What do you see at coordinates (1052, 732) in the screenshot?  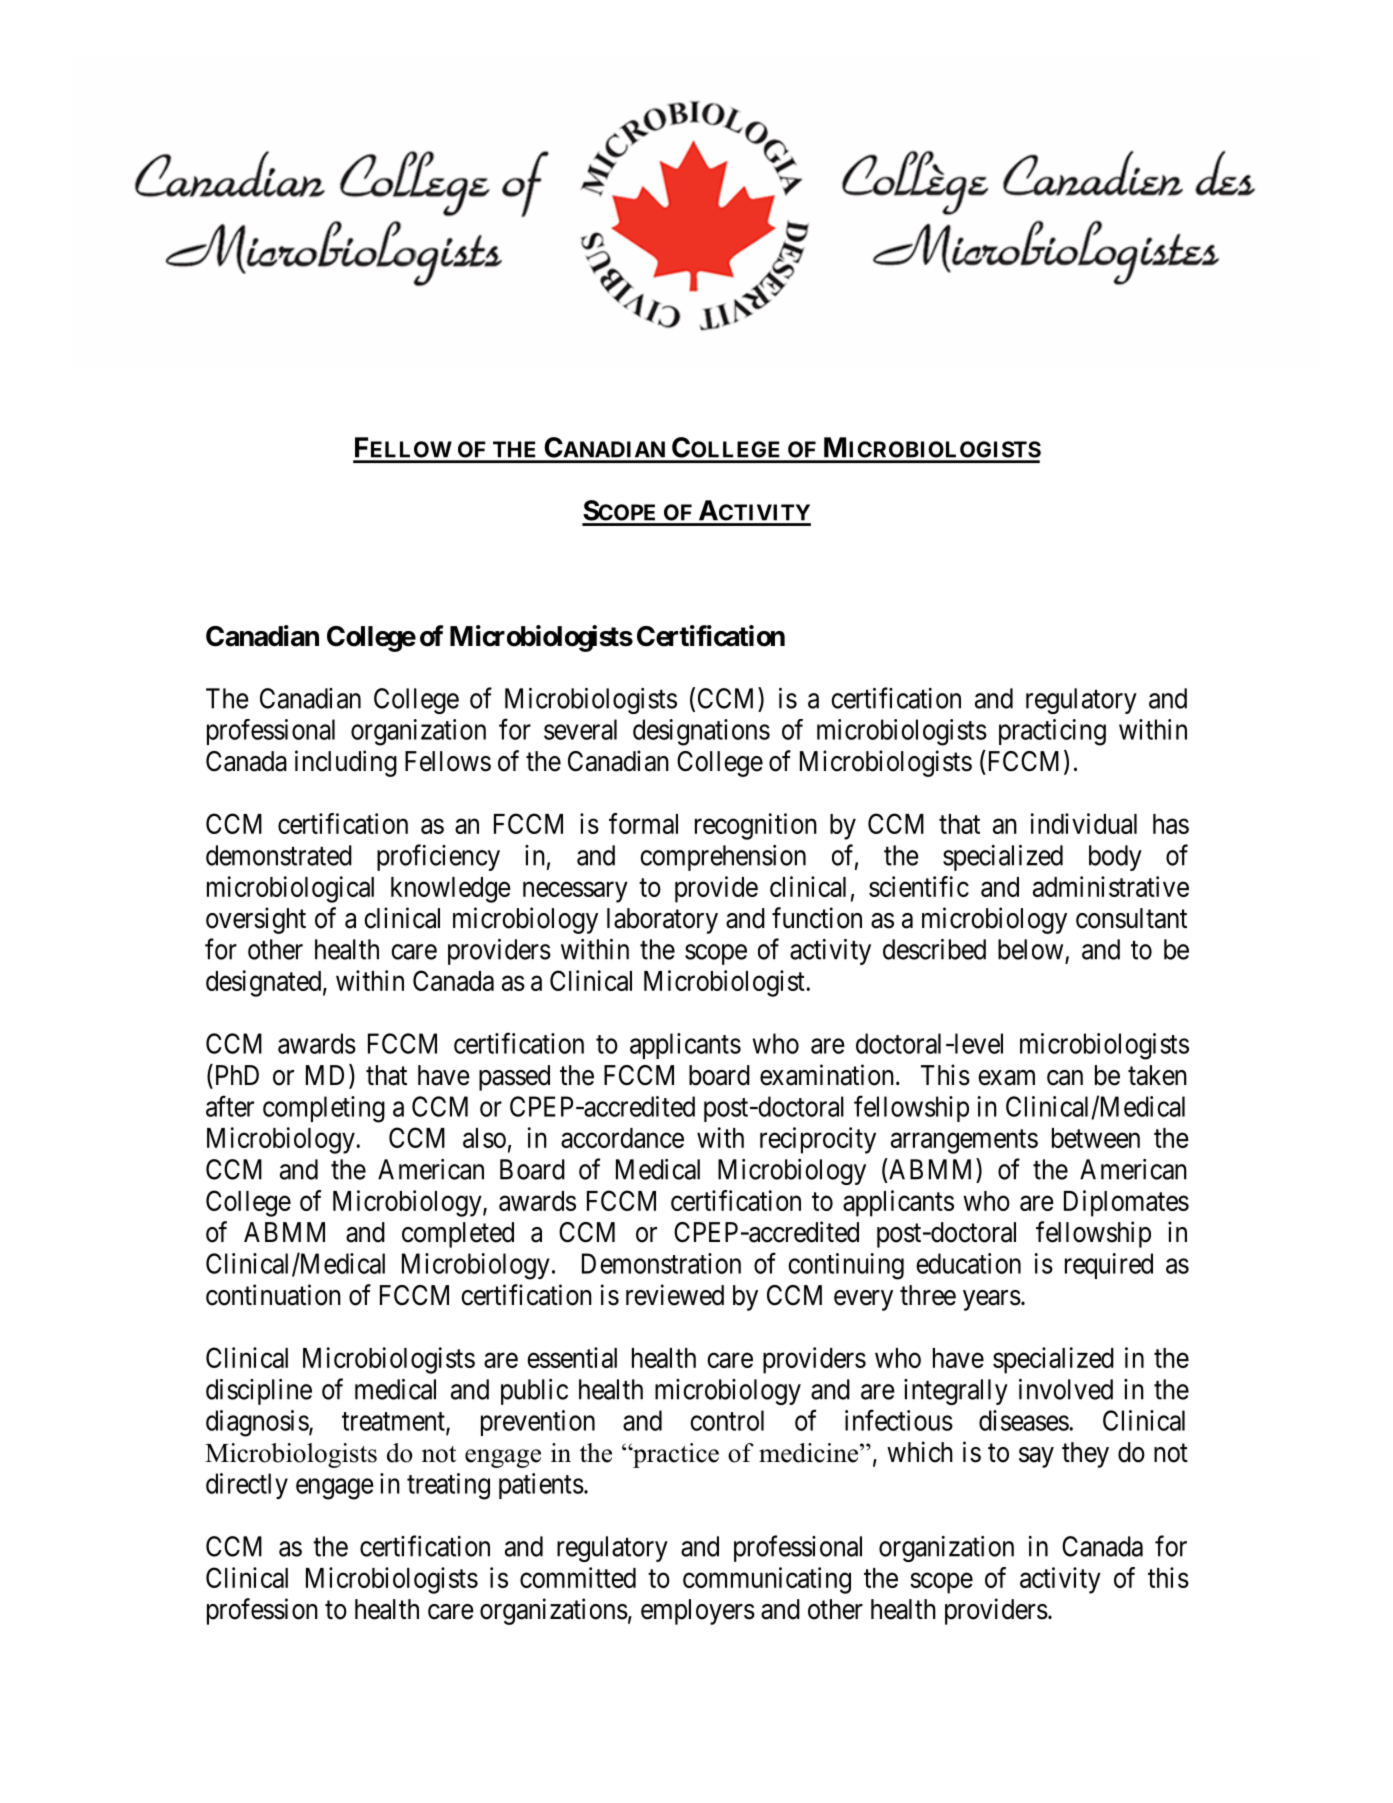 I see `practicing` at bounding box center [1052, 732].
